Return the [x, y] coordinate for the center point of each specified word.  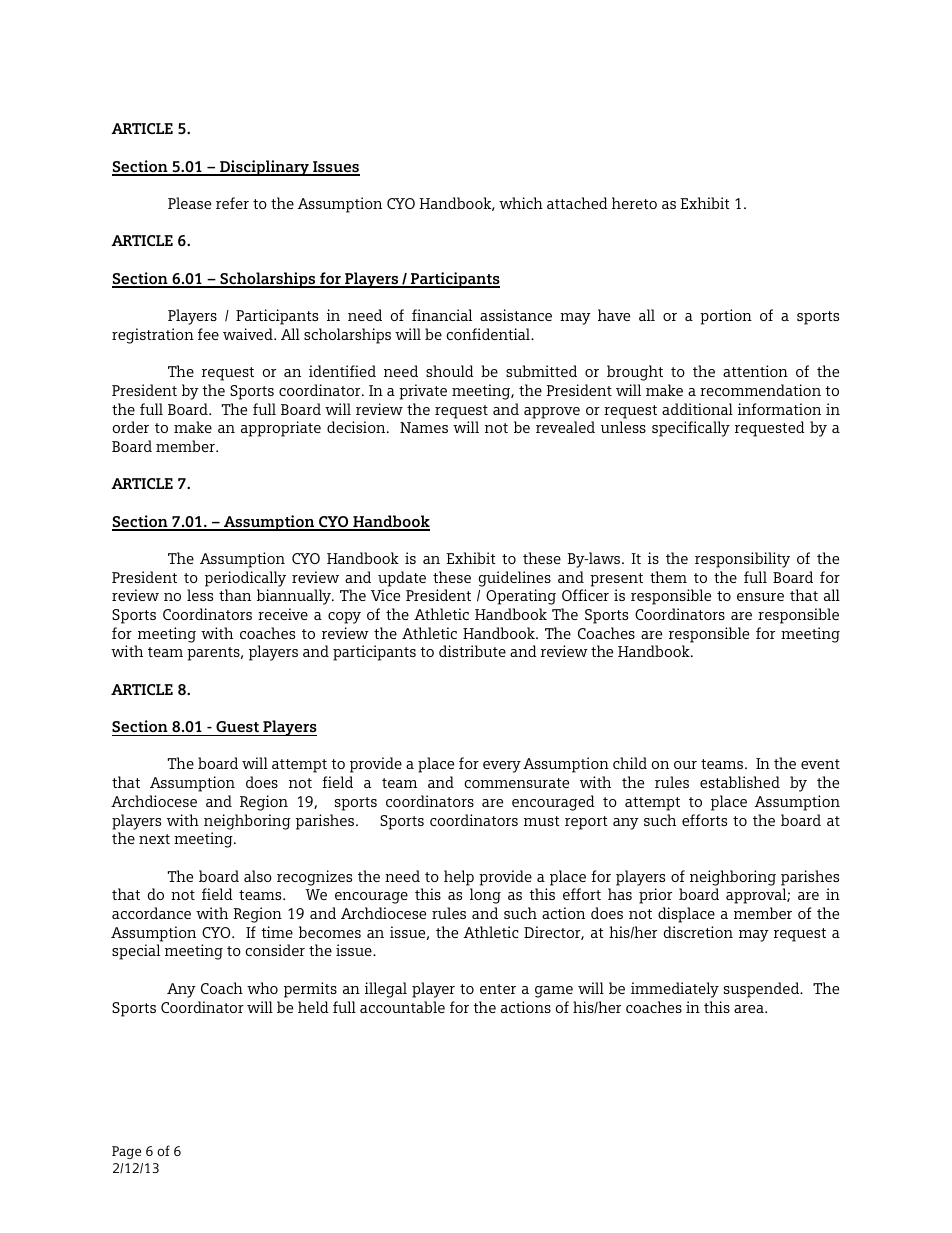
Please [189, 203]
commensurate [516, 783]
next [154, 839]
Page [126, 1152]
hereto [634, 203]
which [521, 203]
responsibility [742, 560]
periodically [245, 579]
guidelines [515, 579]
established [740, 782]
